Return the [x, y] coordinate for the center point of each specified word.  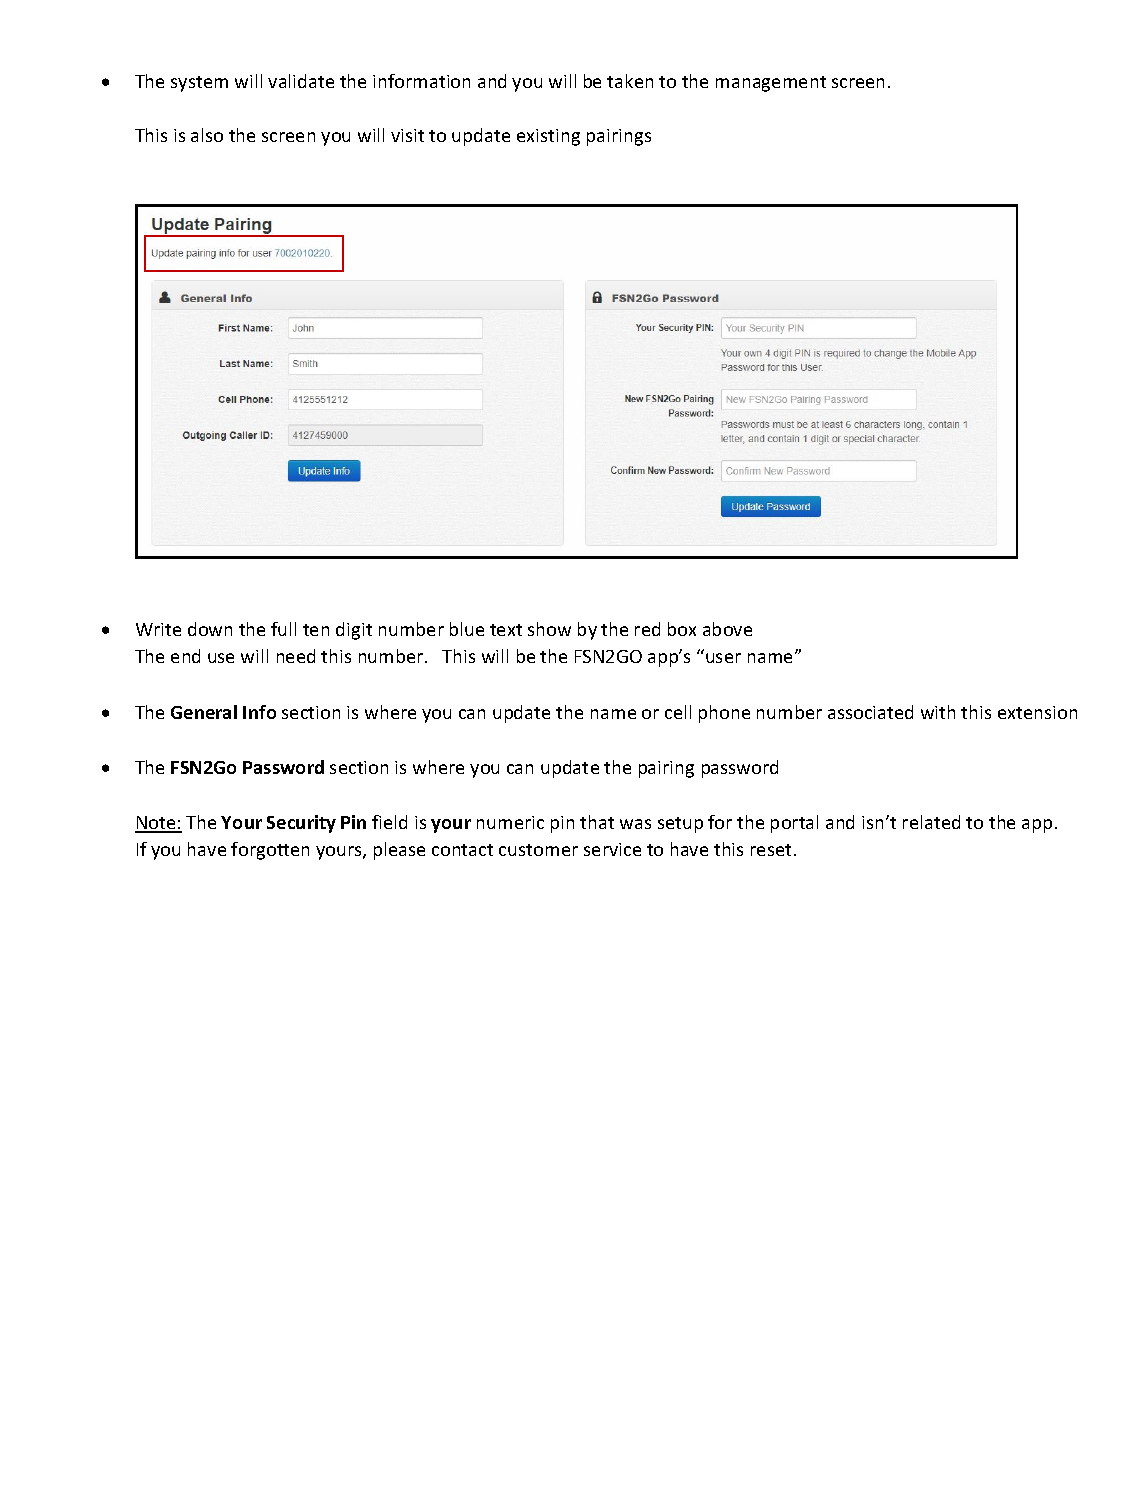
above [727, 629]
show [549, 629]
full [283, 629]
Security [301, 824]
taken [630, 81]
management [771, 84]
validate [301, 81]
